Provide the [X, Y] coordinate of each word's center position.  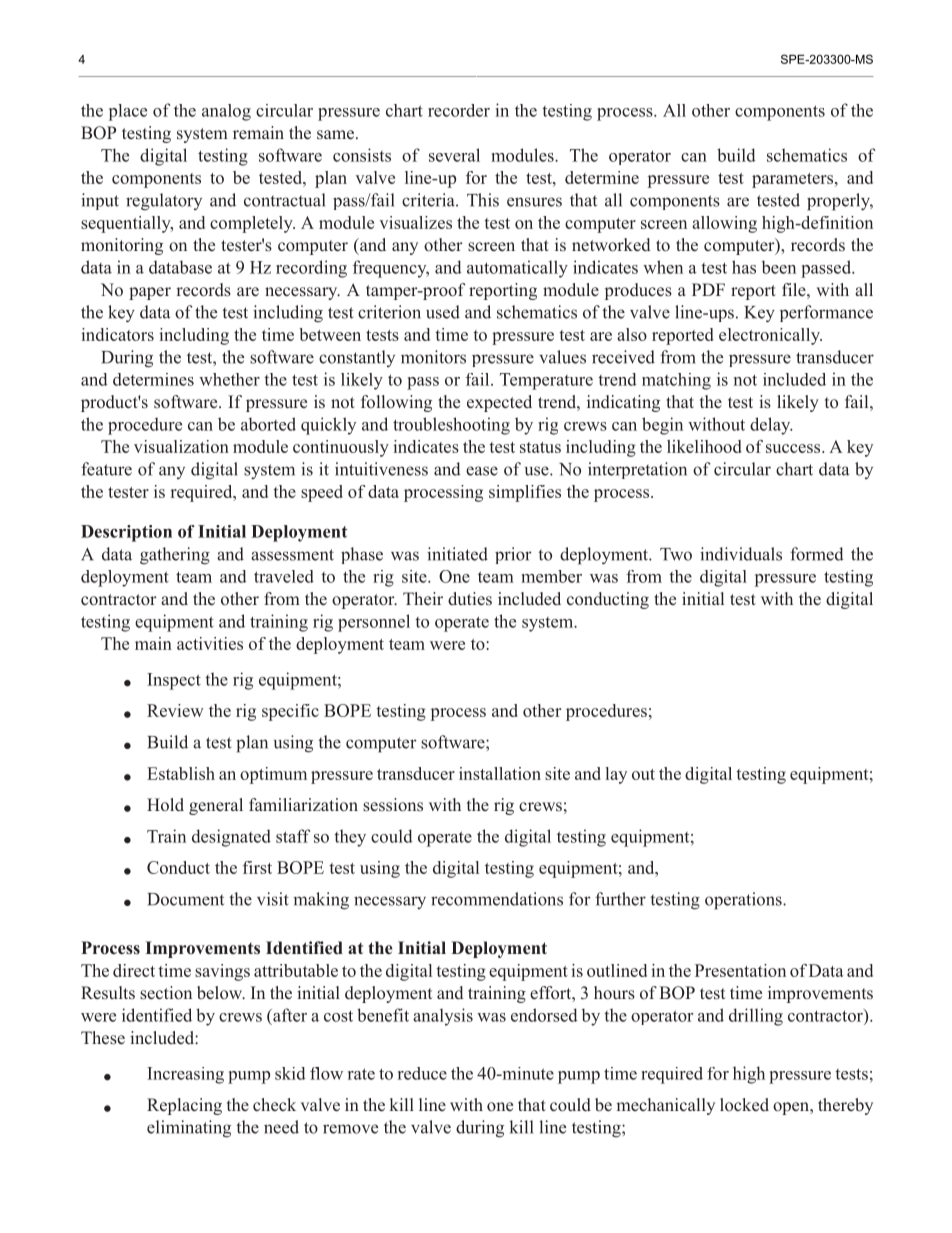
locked [744, 1104]
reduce [422, 1073]
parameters [794, 180]
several [454, 155]
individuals [741, 554]
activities [210, 643]
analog [226, 112]
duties [470, 599]
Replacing [184, 1106]
